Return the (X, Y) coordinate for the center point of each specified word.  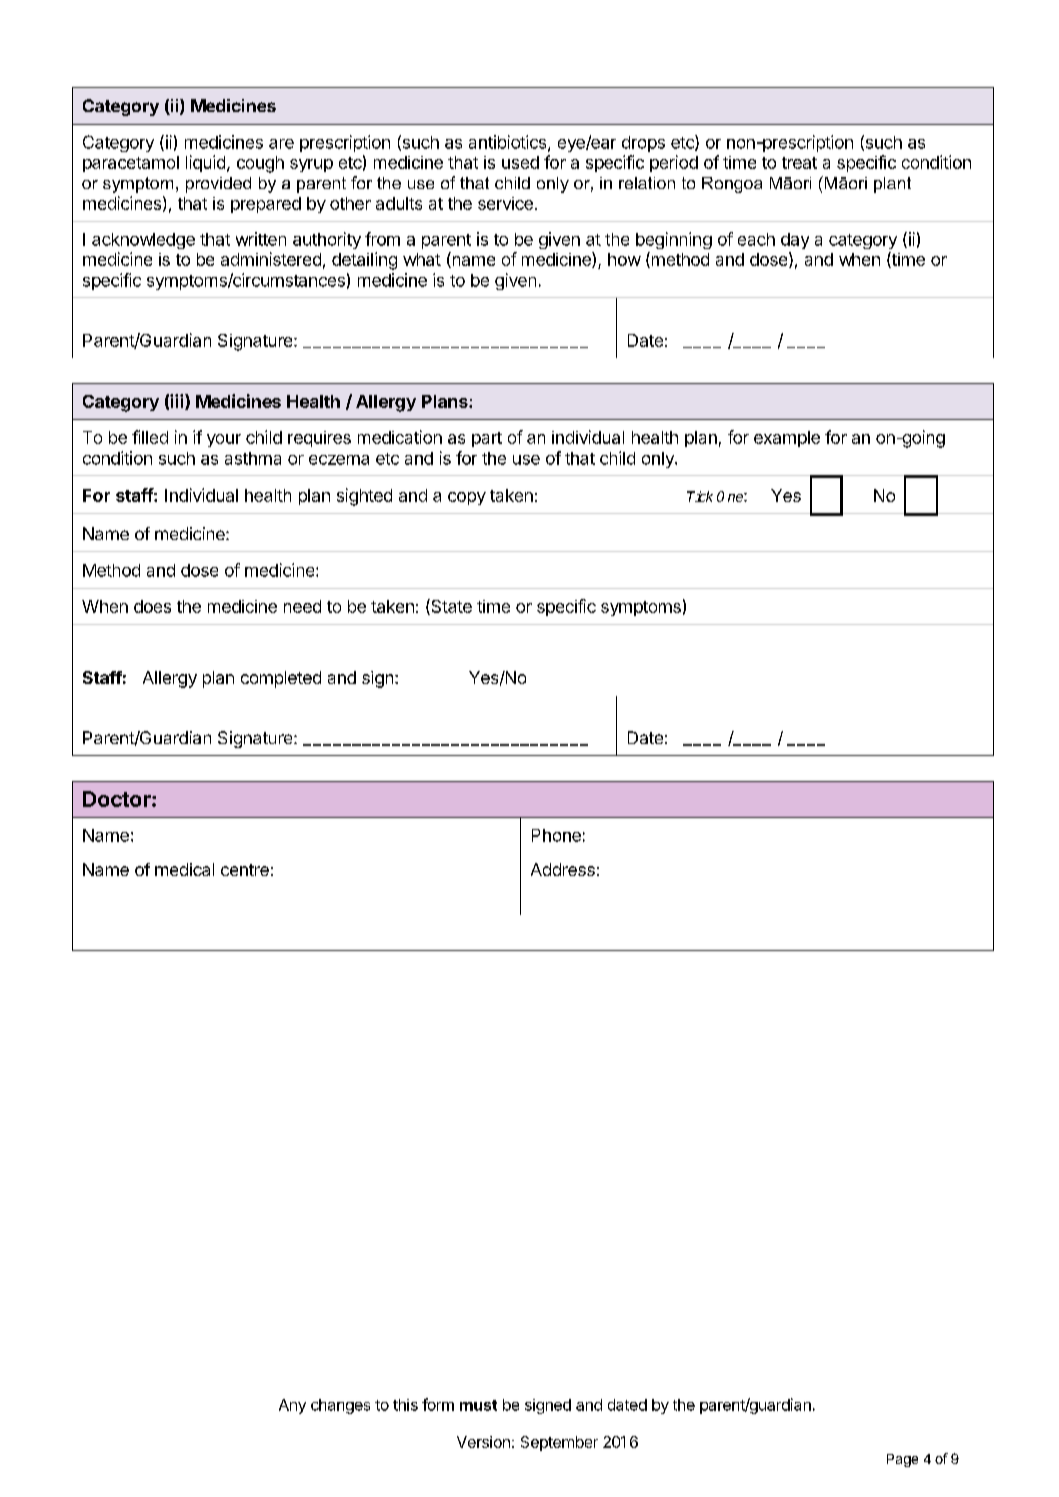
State (450, 607)
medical (184, 869)
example (787, 439)
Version (483, 1442)
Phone (556, 835)
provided (218, 185)
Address (563, 869)
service (505, 203)
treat (799, 163)
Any (292, 1406)
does (152, 606)
